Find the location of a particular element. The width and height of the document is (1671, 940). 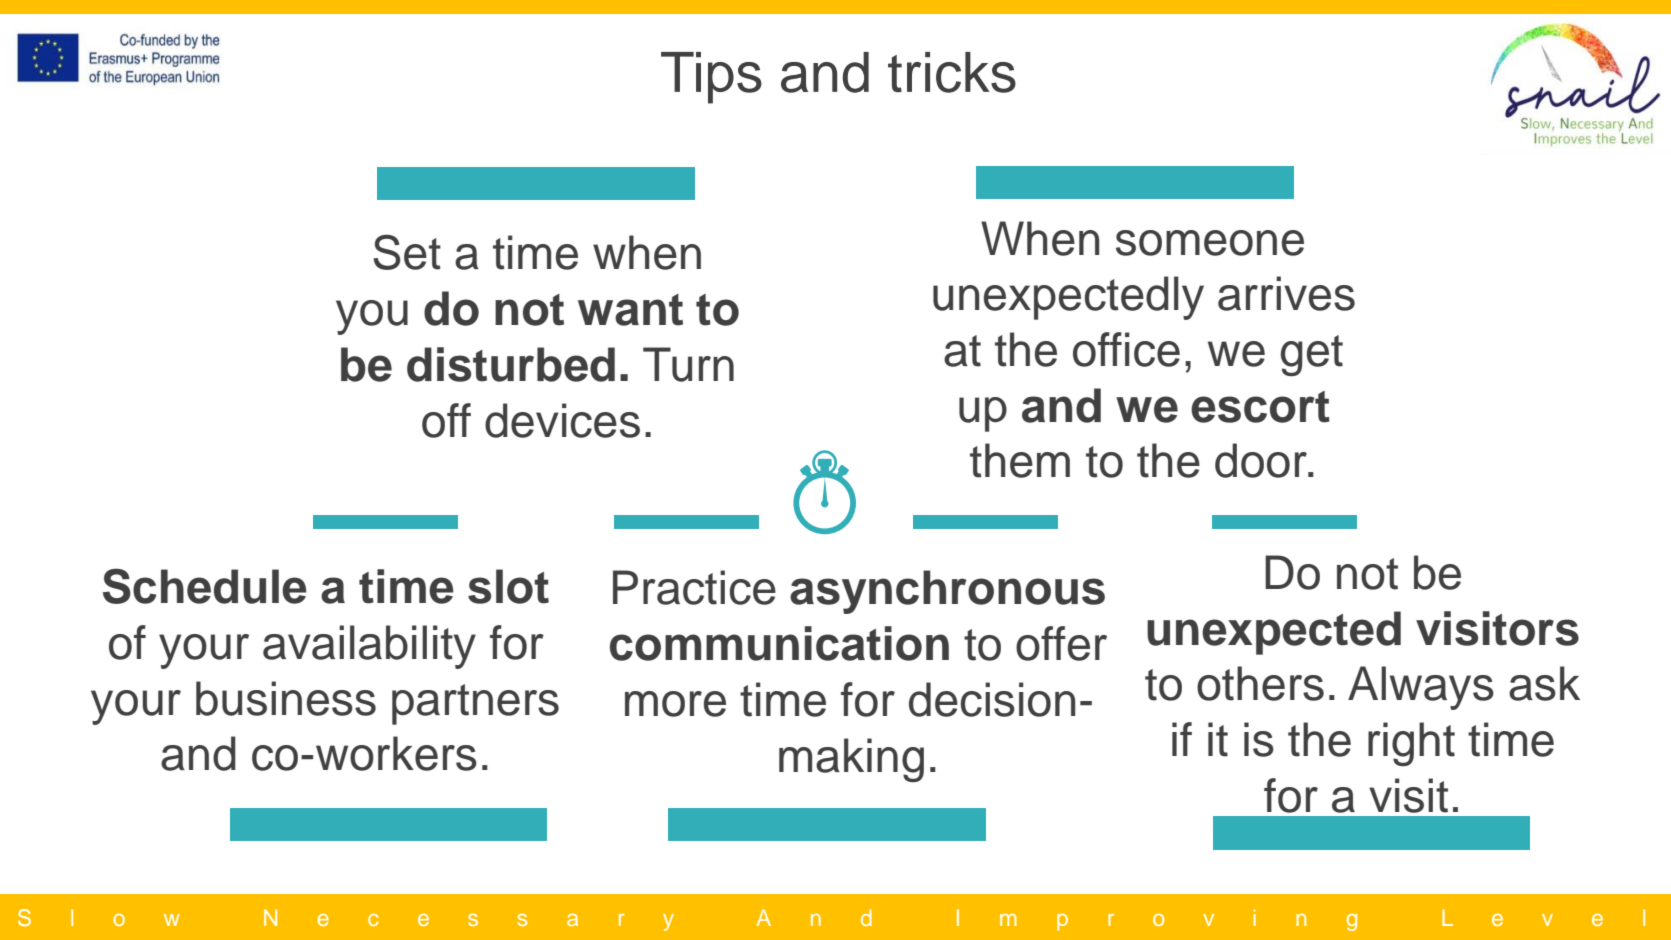

want is located at coordinates (630, 310).
